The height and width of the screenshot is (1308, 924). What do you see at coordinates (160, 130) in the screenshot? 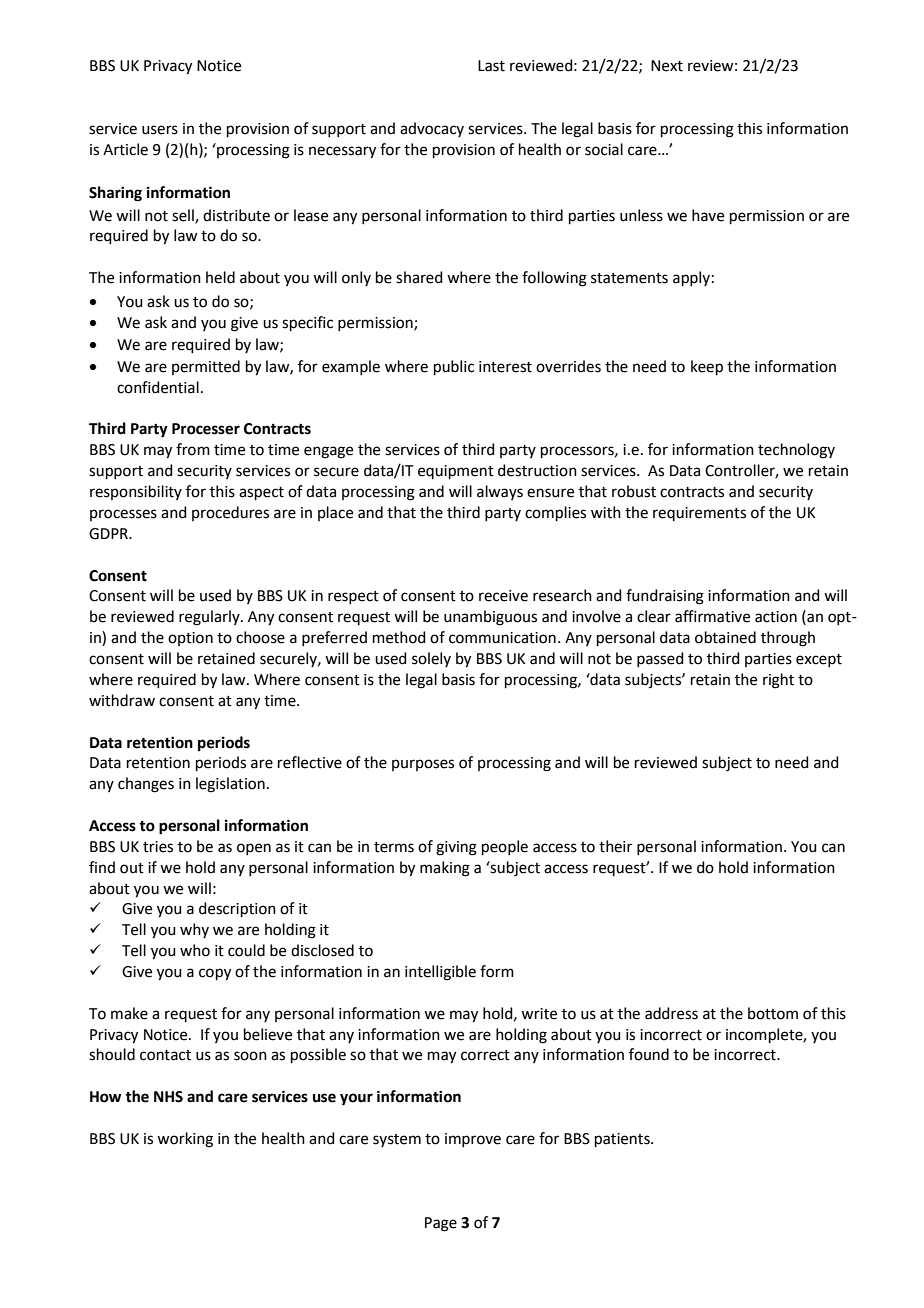
I see `users` at bounding box center [160, 130].
